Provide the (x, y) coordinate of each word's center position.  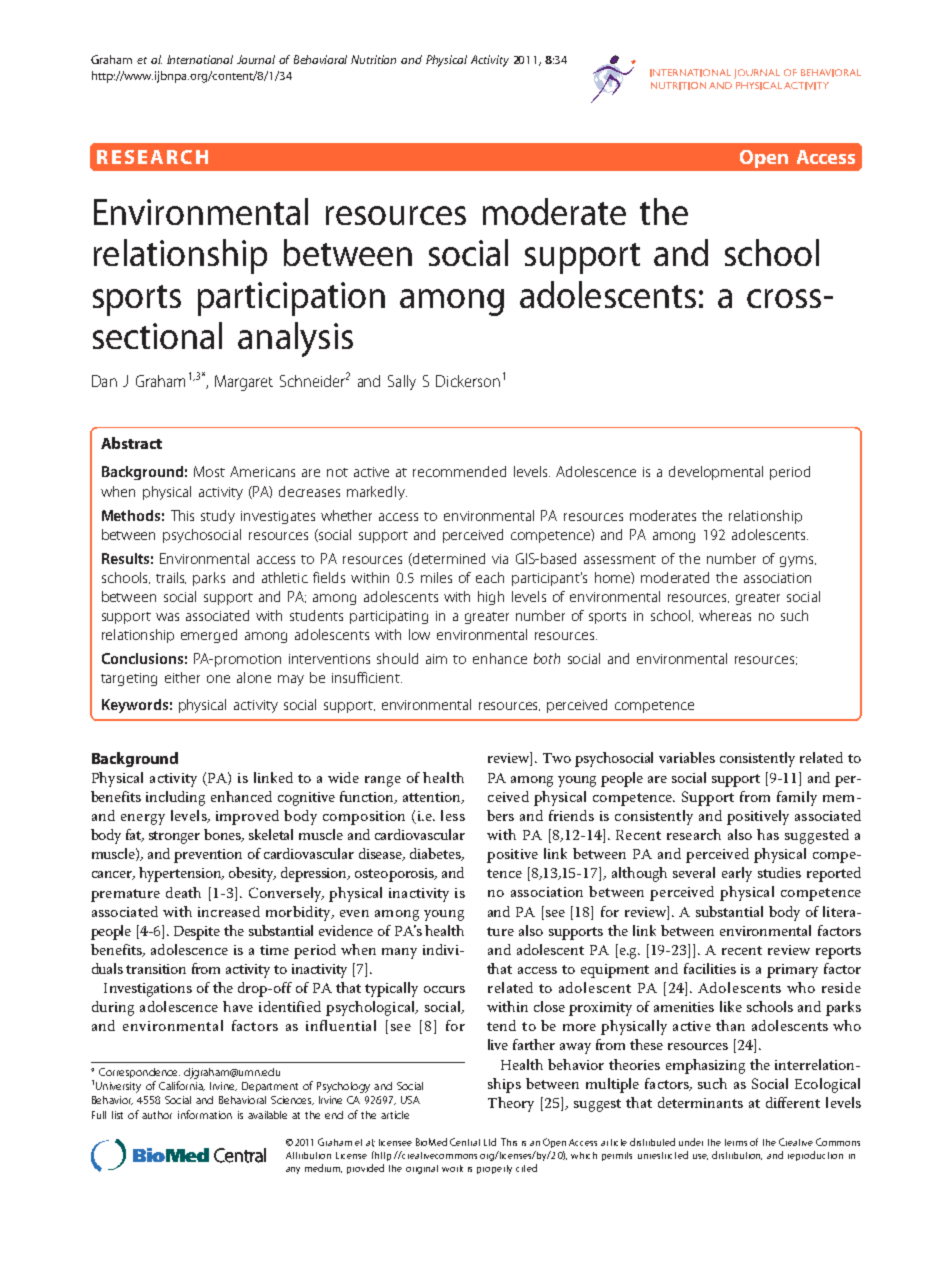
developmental (716, 473)
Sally (402, 382)
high (491, 598)
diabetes (436, 854)
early (737, 874)
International (200, 59)
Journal (256, 59)
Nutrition (373, 59)
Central (465, 1142)
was (167, 617)
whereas (725, 615)
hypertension (181, 874)
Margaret (244, 383)
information (205, 1114)
